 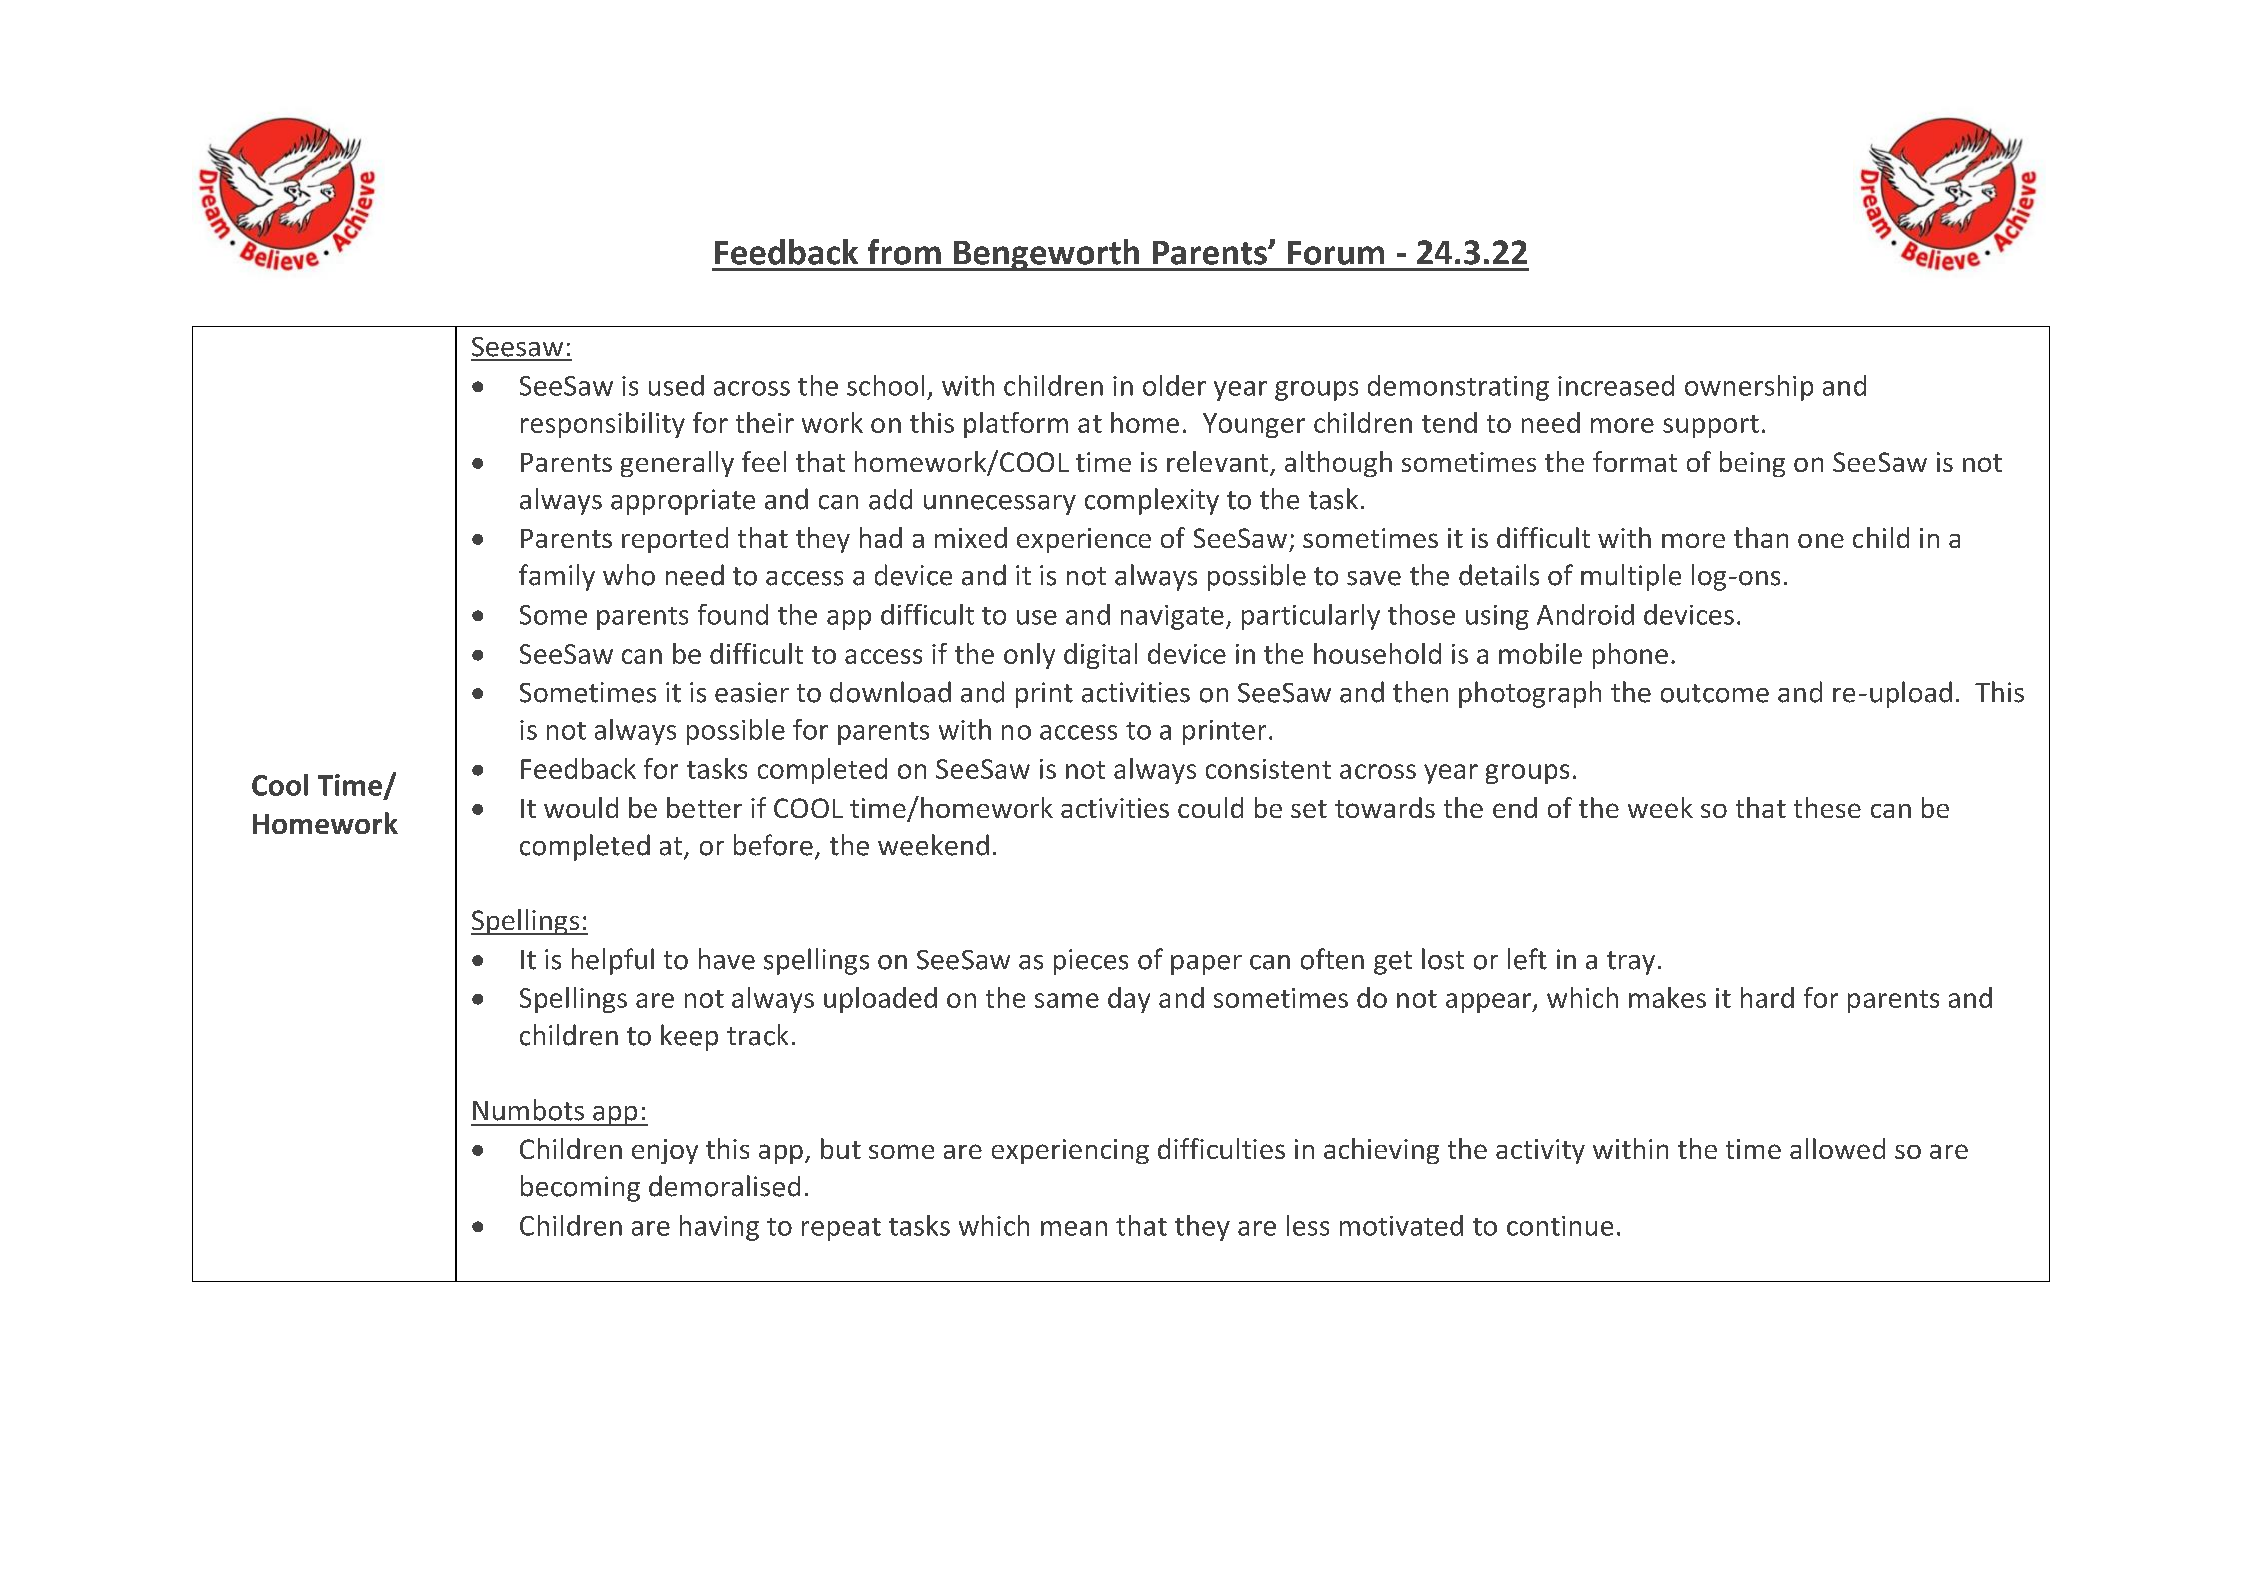 I want to click on appropriate, so click(x=683, y=502).
